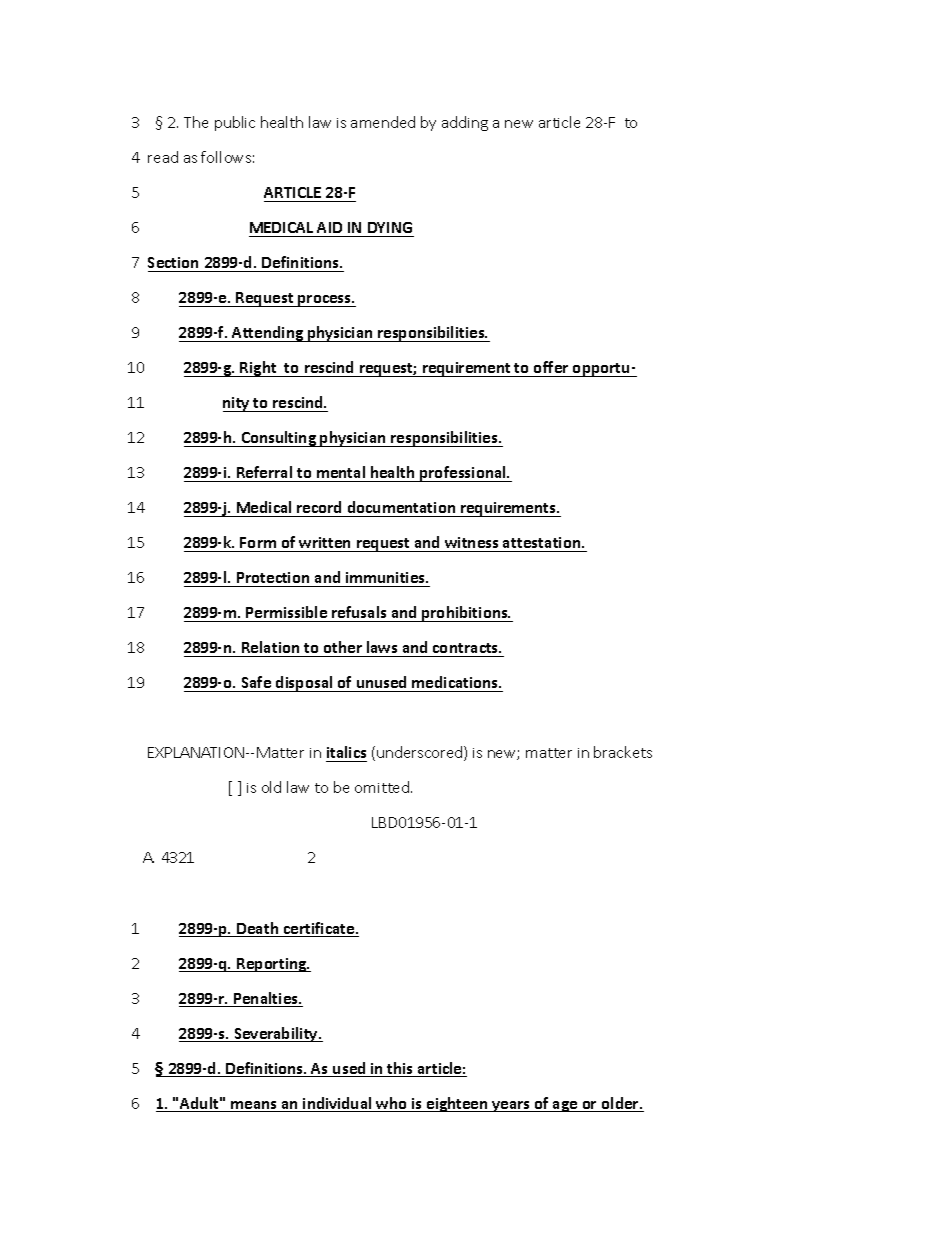 This document has width=952, height=1233. What do you see at coordinates (551, 367) in the document?
I see `offer` at bounding box center [551, 367].
